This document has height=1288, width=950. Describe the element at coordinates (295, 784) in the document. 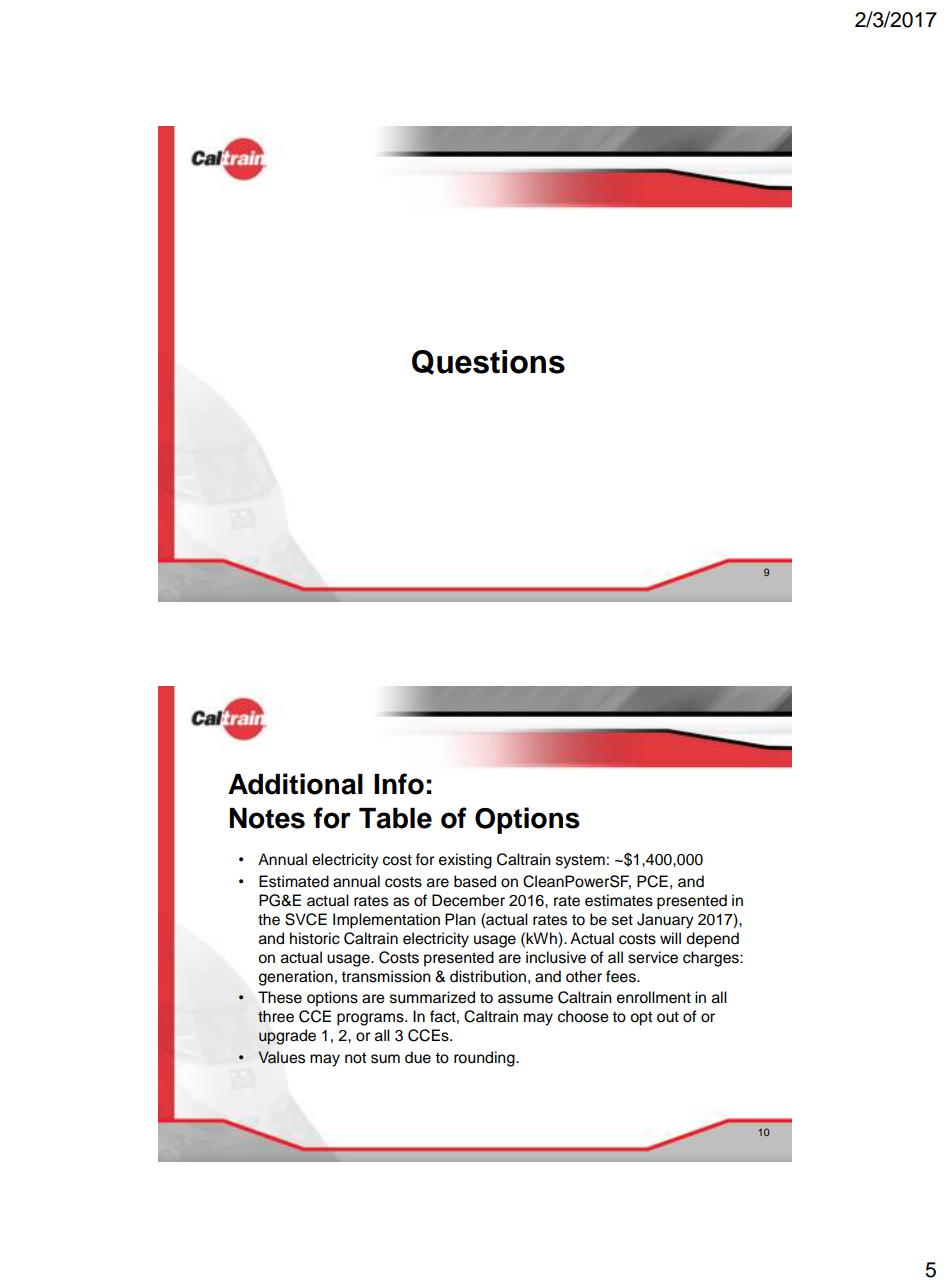

I see `Additional` at that location.
